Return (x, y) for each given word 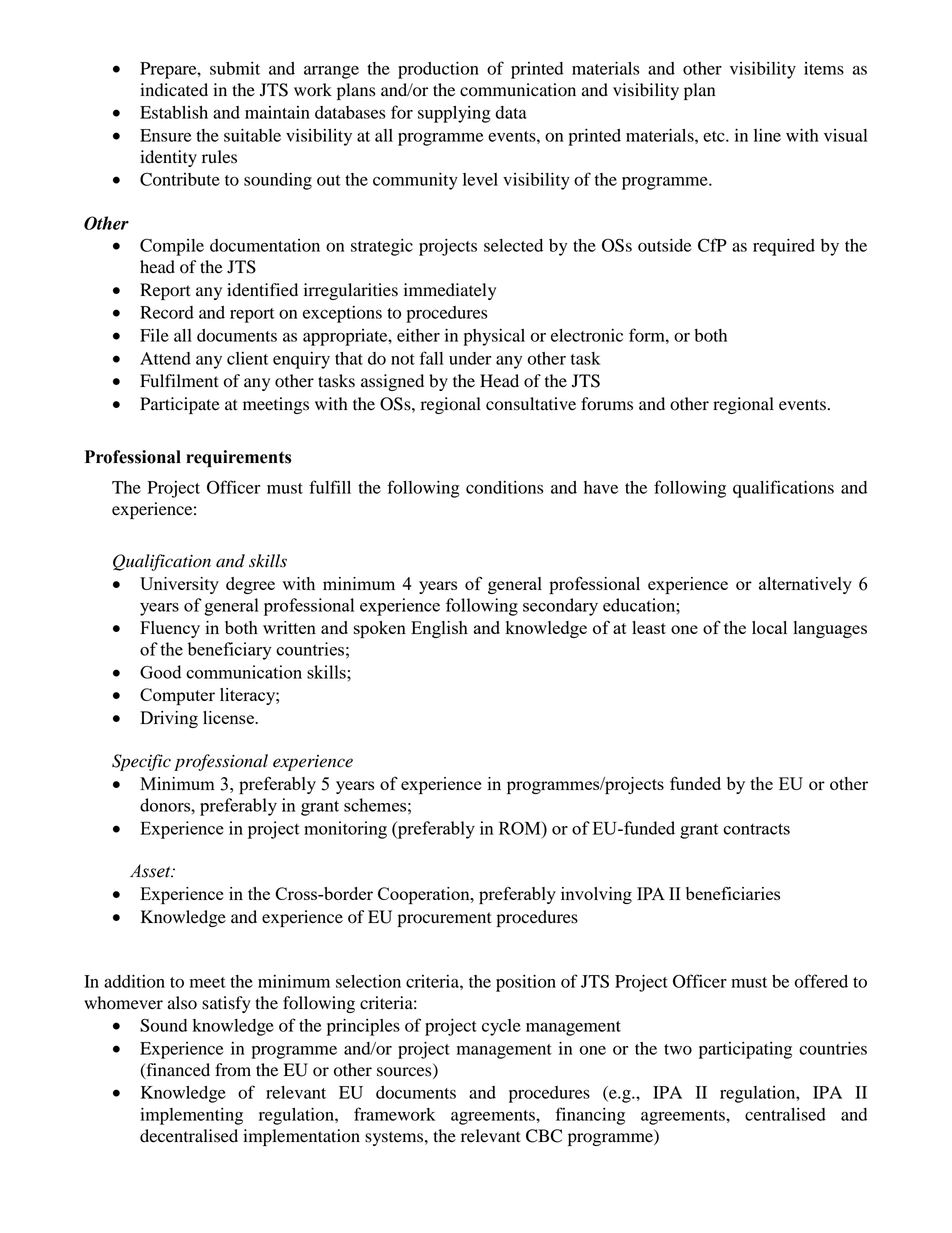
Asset (151, 871)
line (767, 135)
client (247, 358)
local (769, 627)
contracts (756, 829)
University (179, 585)
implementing (191, 1116)
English (439, 629)
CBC (544, 1136)
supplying (454, 114)
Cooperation (425, 896)
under (470, 358)
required (784, 247)
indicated (174, 90)
